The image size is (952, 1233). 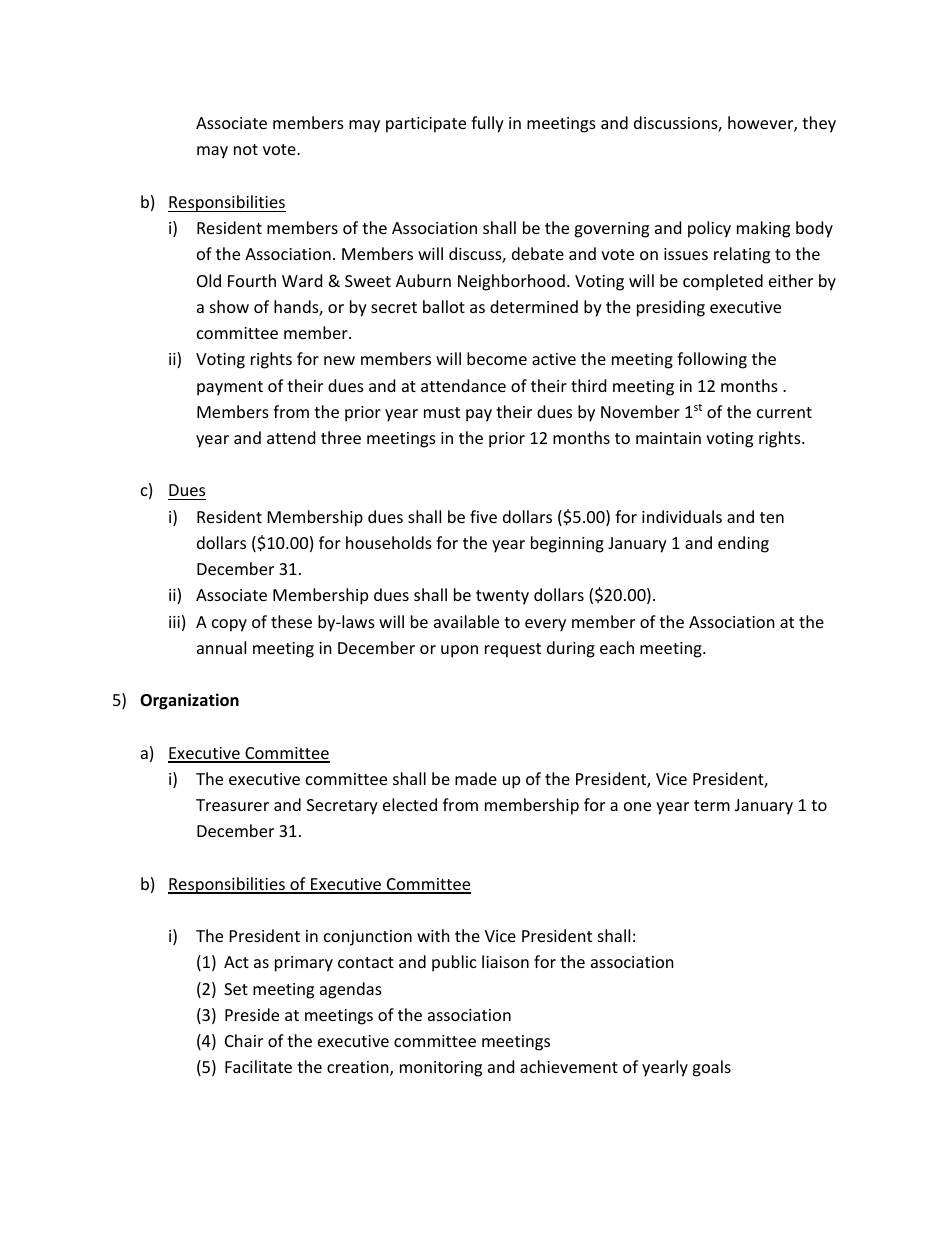 I want to click on one, so click(x=637, y=806).
